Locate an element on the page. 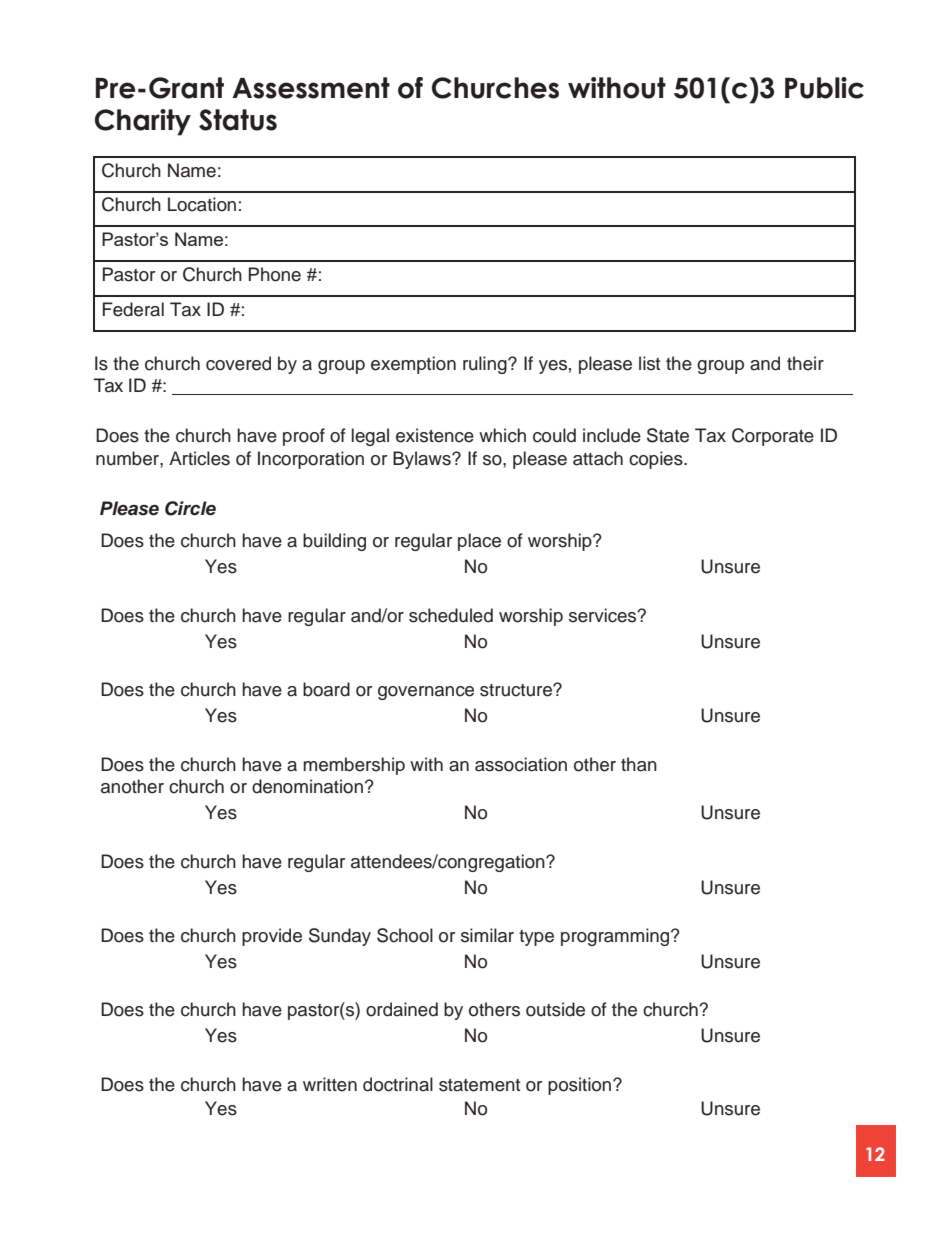  covered is located at coordinates (238, 363).
